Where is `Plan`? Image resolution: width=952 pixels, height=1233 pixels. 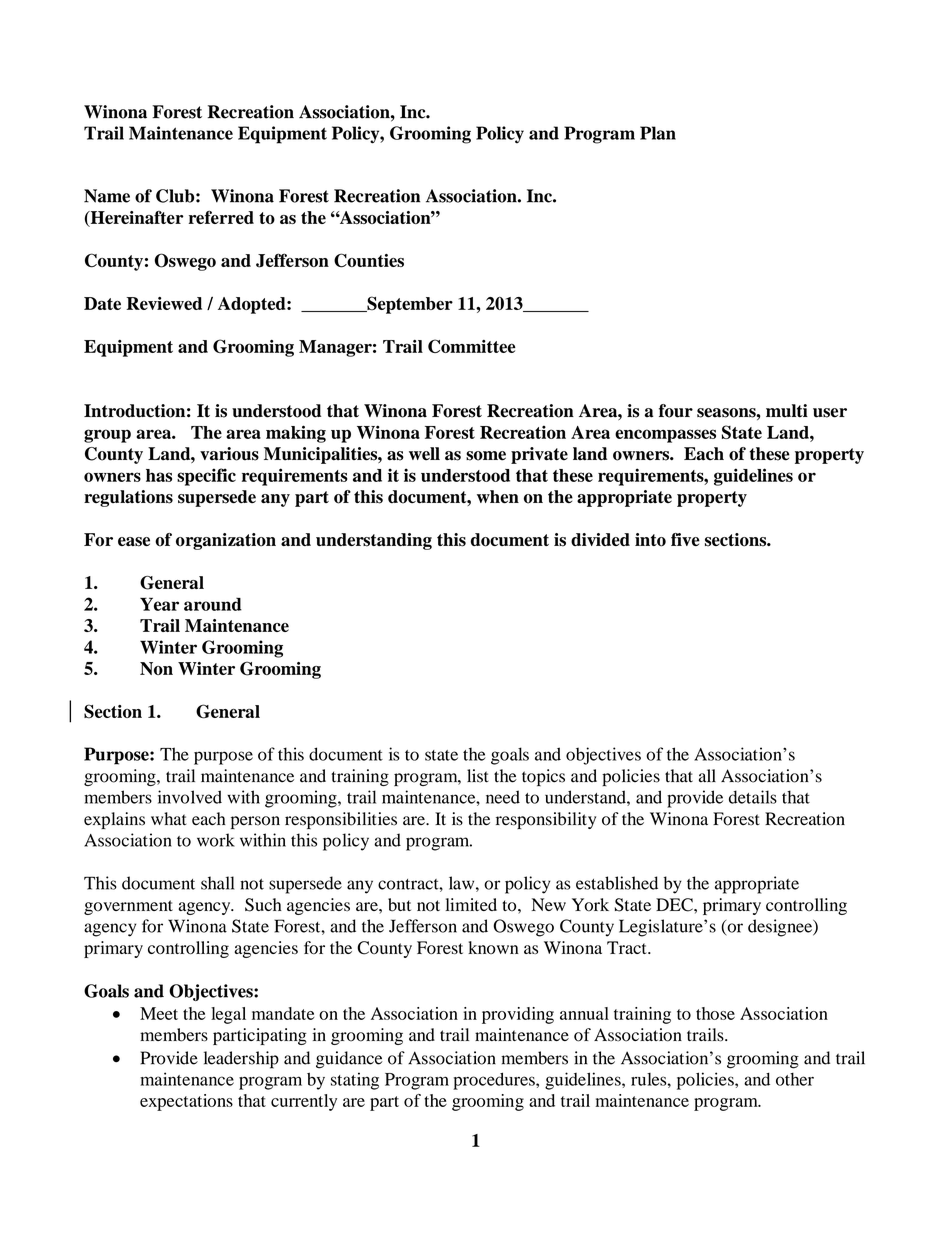 Plan is located at coordinates (658, 133).
